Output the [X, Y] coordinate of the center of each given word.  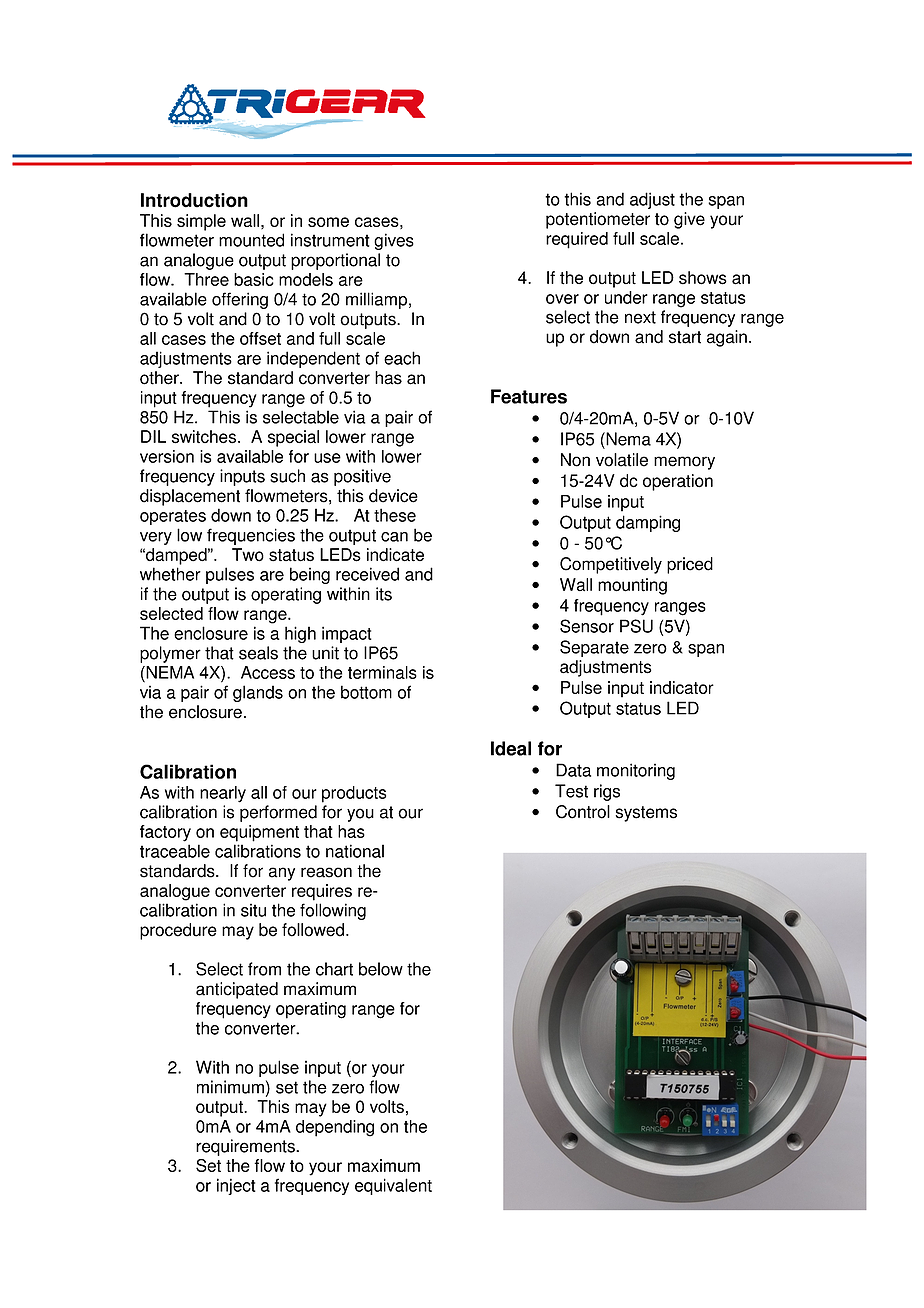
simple [201, 222]
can [394, 537]
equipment [259, 833]
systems [646, 814]
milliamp [376, 300]
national [355, 851]
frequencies [251, 536]
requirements [246, 1147]
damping [648, 523]
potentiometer [598, 220]
